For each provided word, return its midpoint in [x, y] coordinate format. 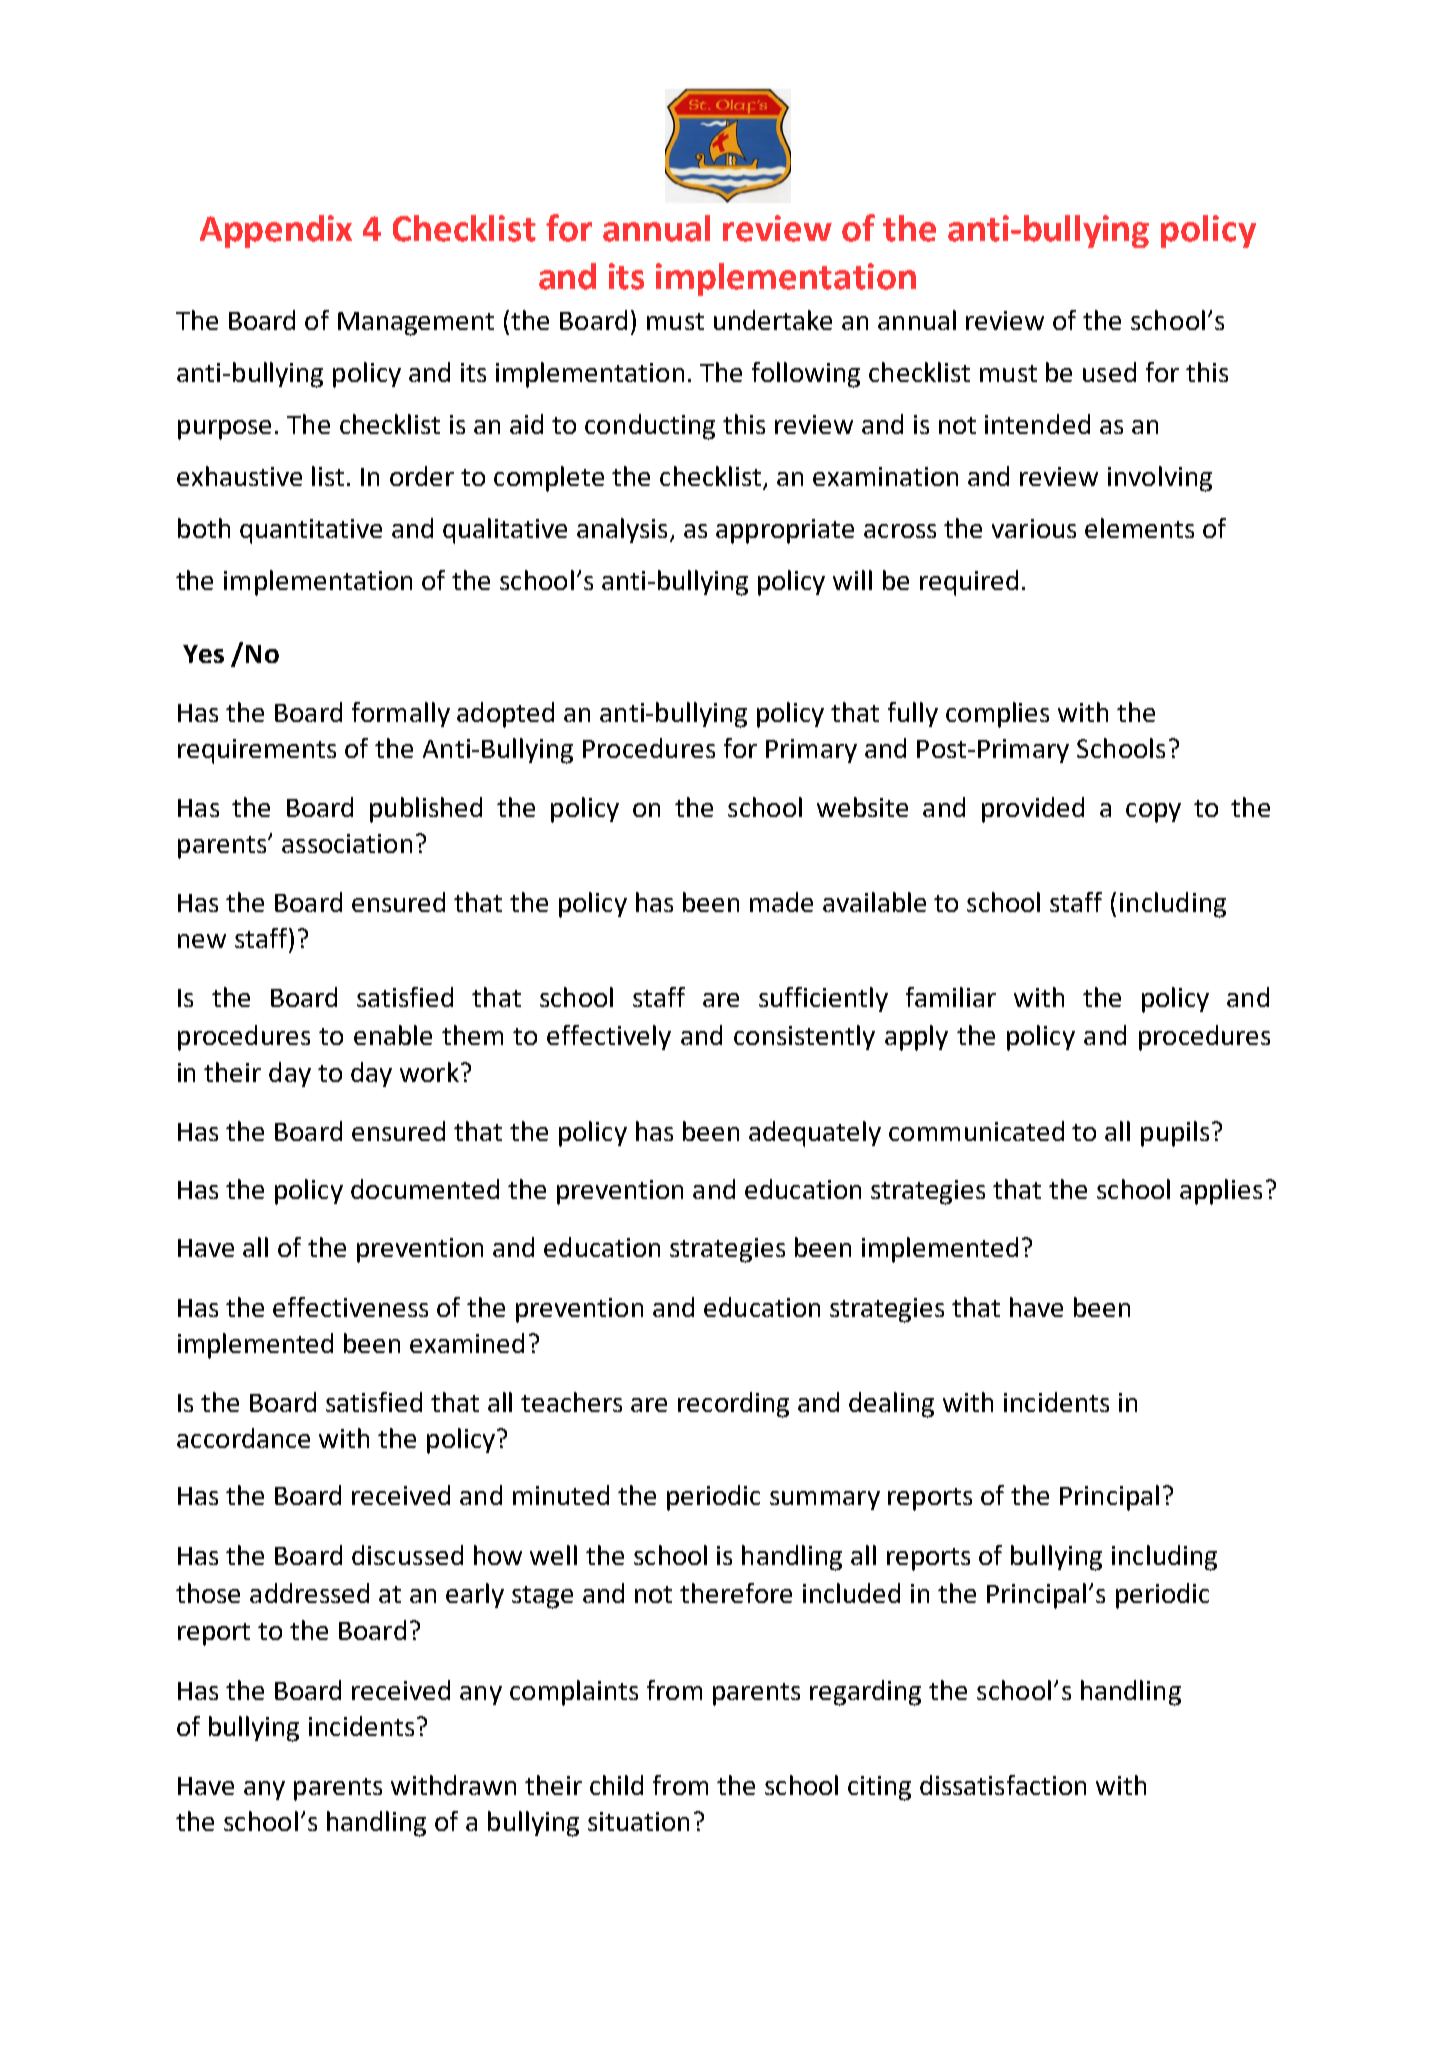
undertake [773, 320]
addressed [309, 1593]
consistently [804, 1037]
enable [393, 1035]
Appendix [276, 231]
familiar [951, 997]
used [1109, 372]
